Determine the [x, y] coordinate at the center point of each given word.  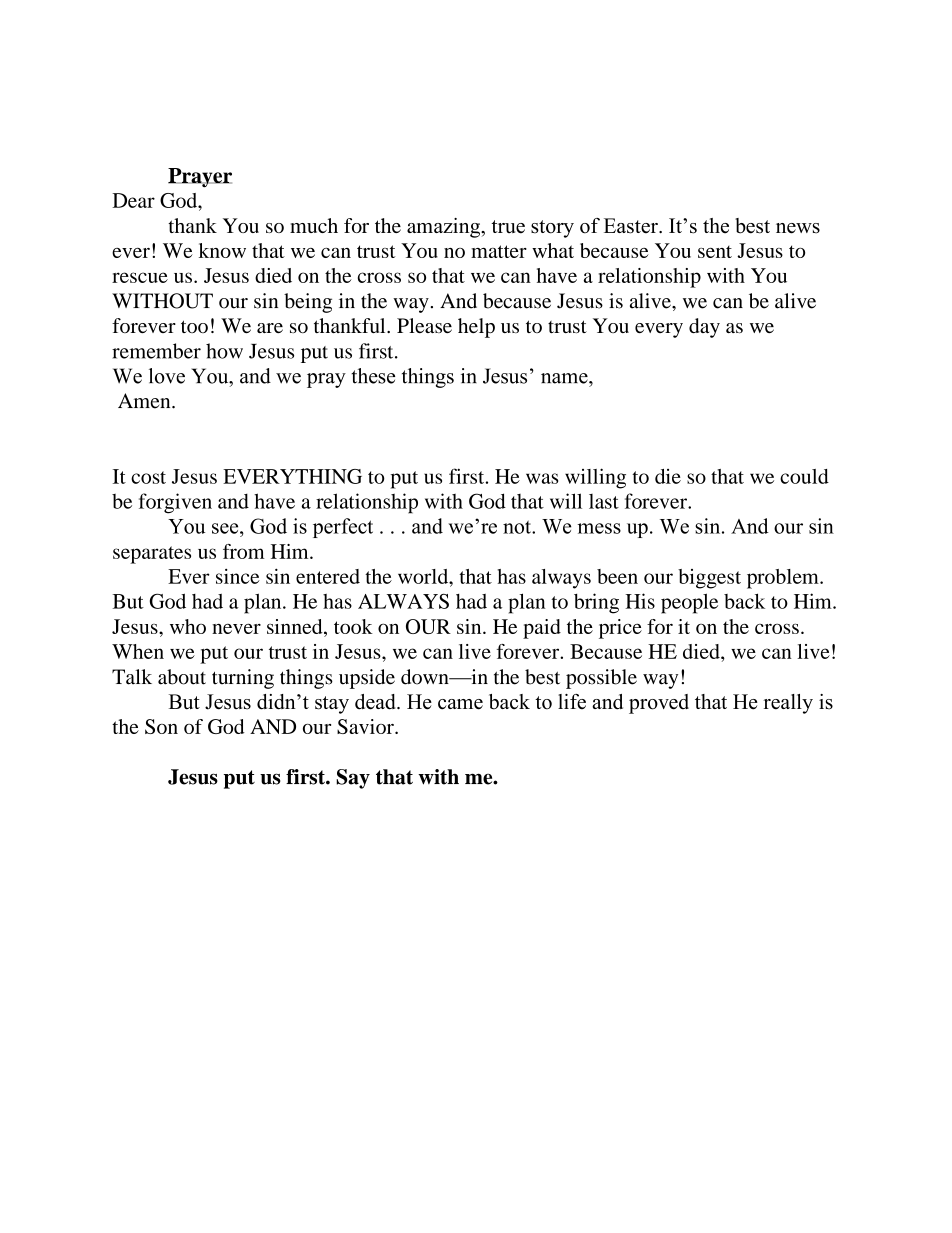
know [222, 250]
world [424, 576]
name [565, 378]
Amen [145, 401]
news [798, 228]
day [704, 328]
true [508, 227]
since [238, 576]
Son [161, 726]
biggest [709, 579]
